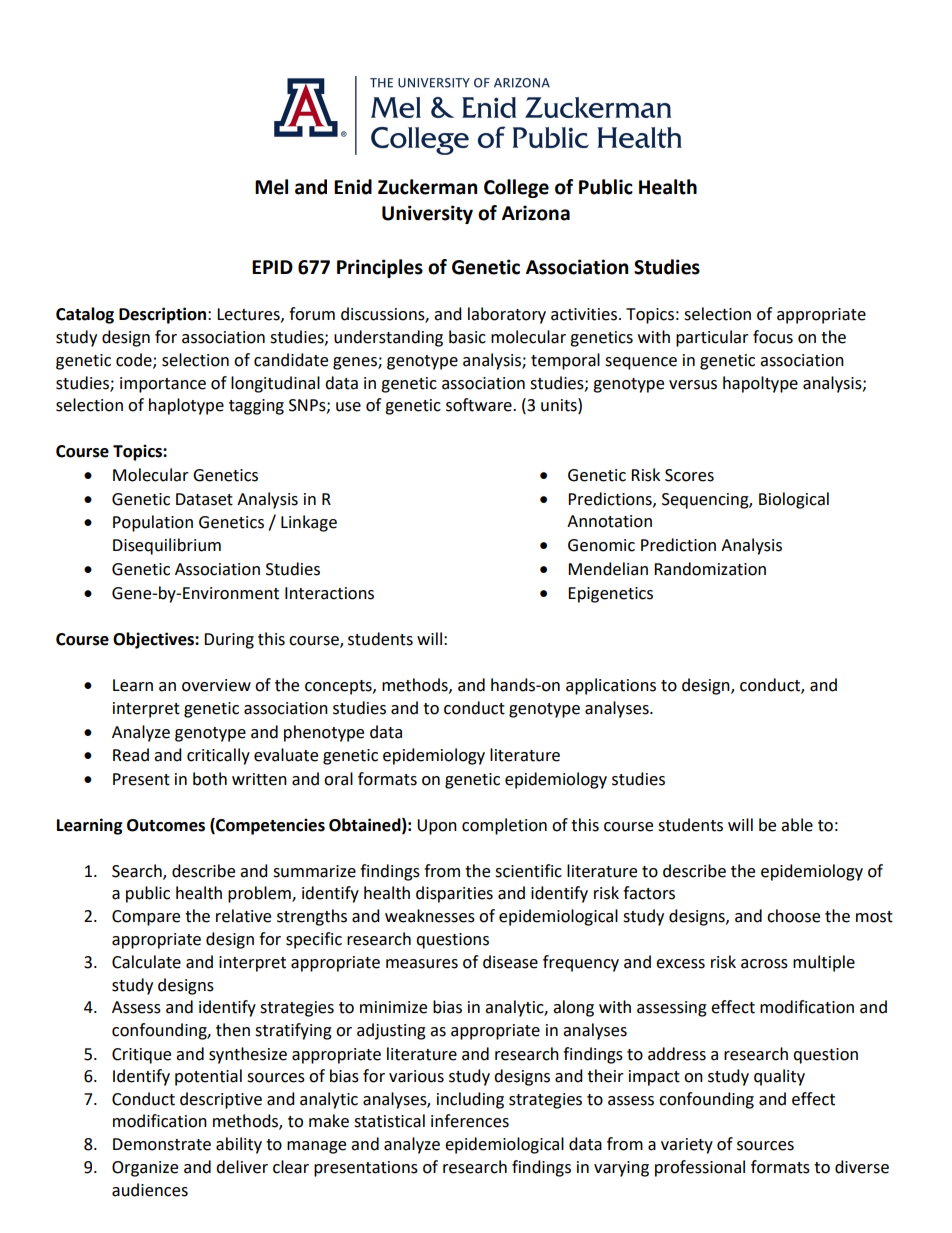 The width and height of the document is (952, 1233). What do you see at coordinates (271, 187) in the document?
I see `Mel` at bounding box center [271, 187].
